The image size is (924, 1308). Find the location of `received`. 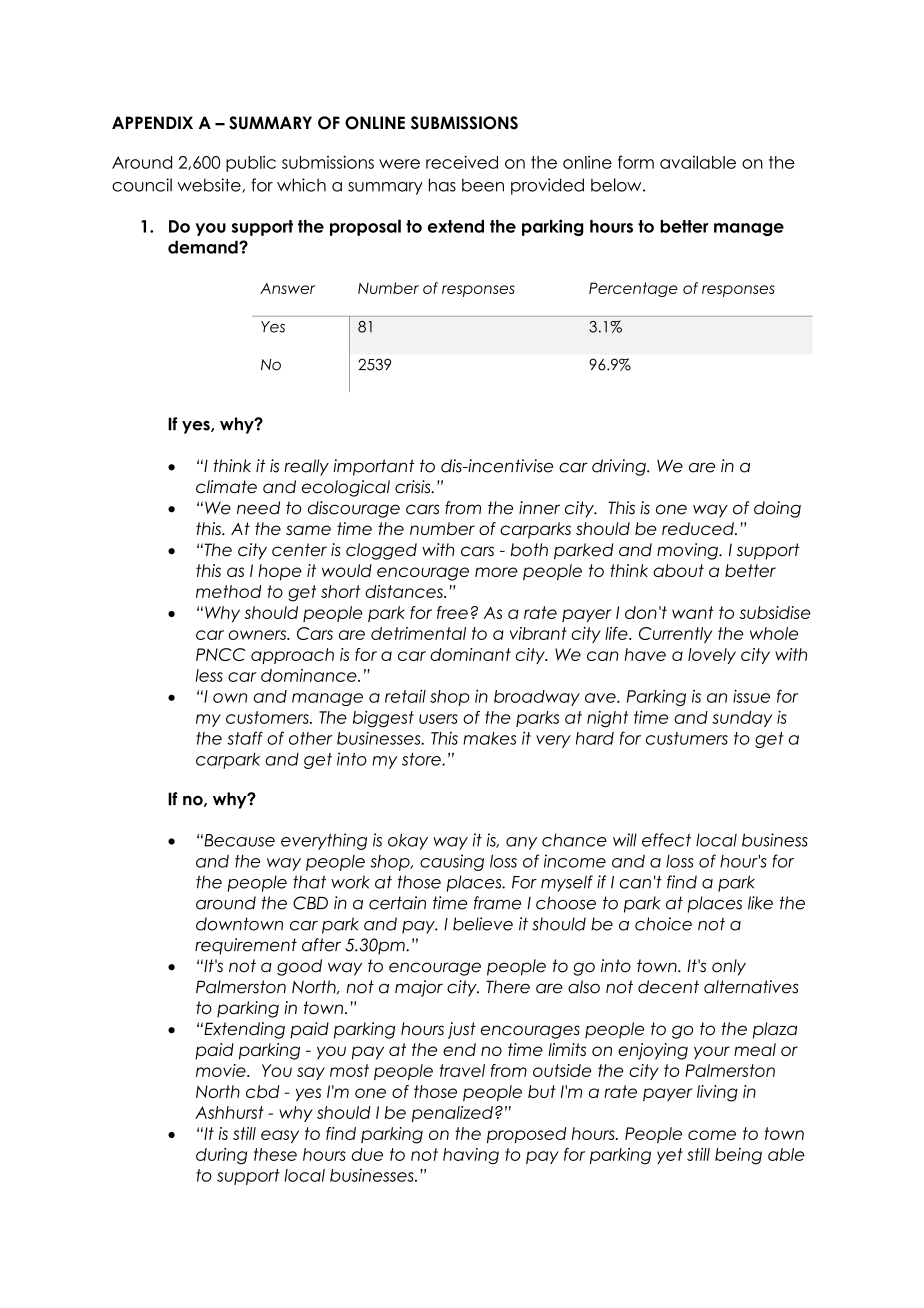

received is located at coordinates (462, 162).
